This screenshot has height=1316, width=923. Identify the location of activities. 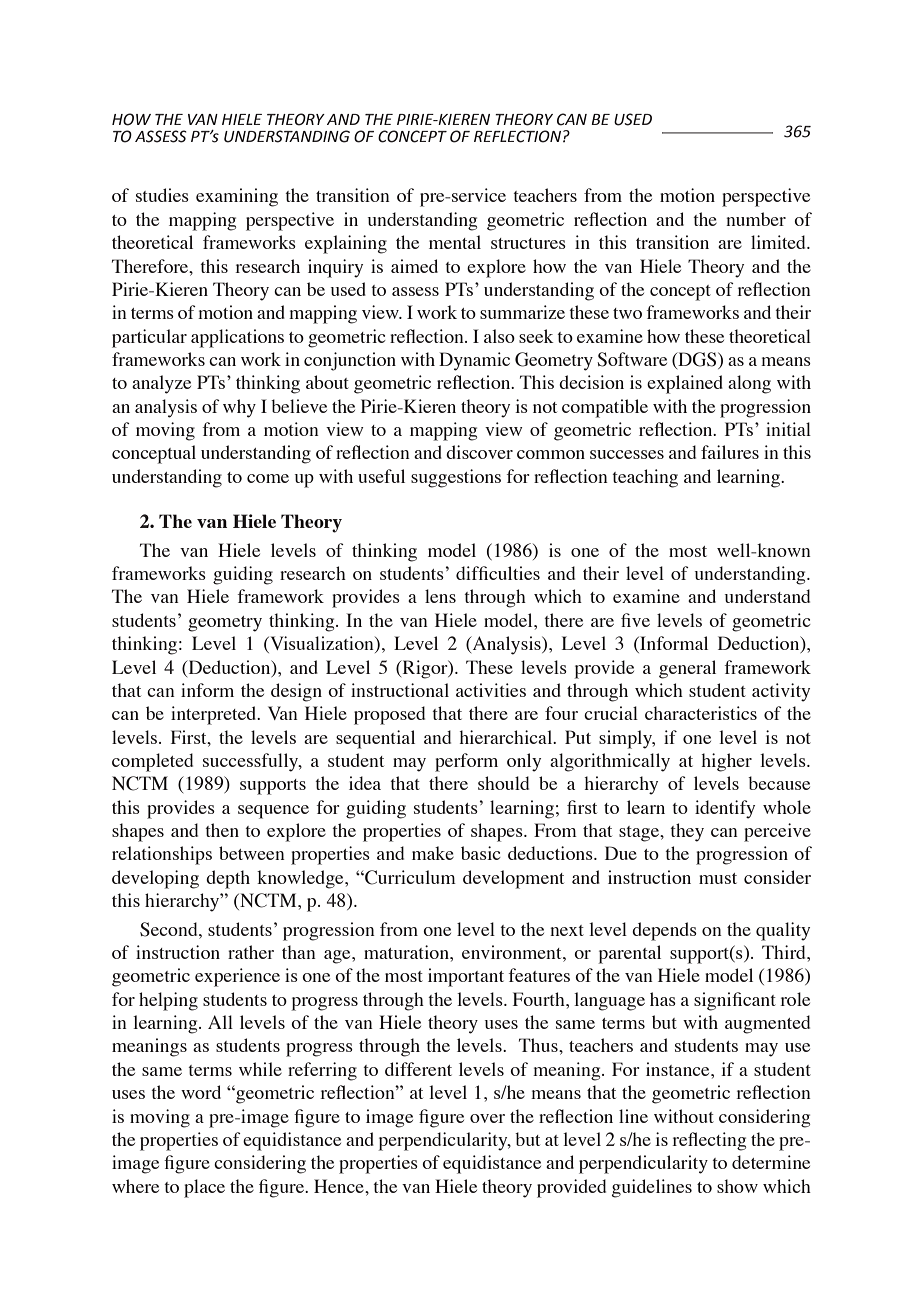
(491, 690).
